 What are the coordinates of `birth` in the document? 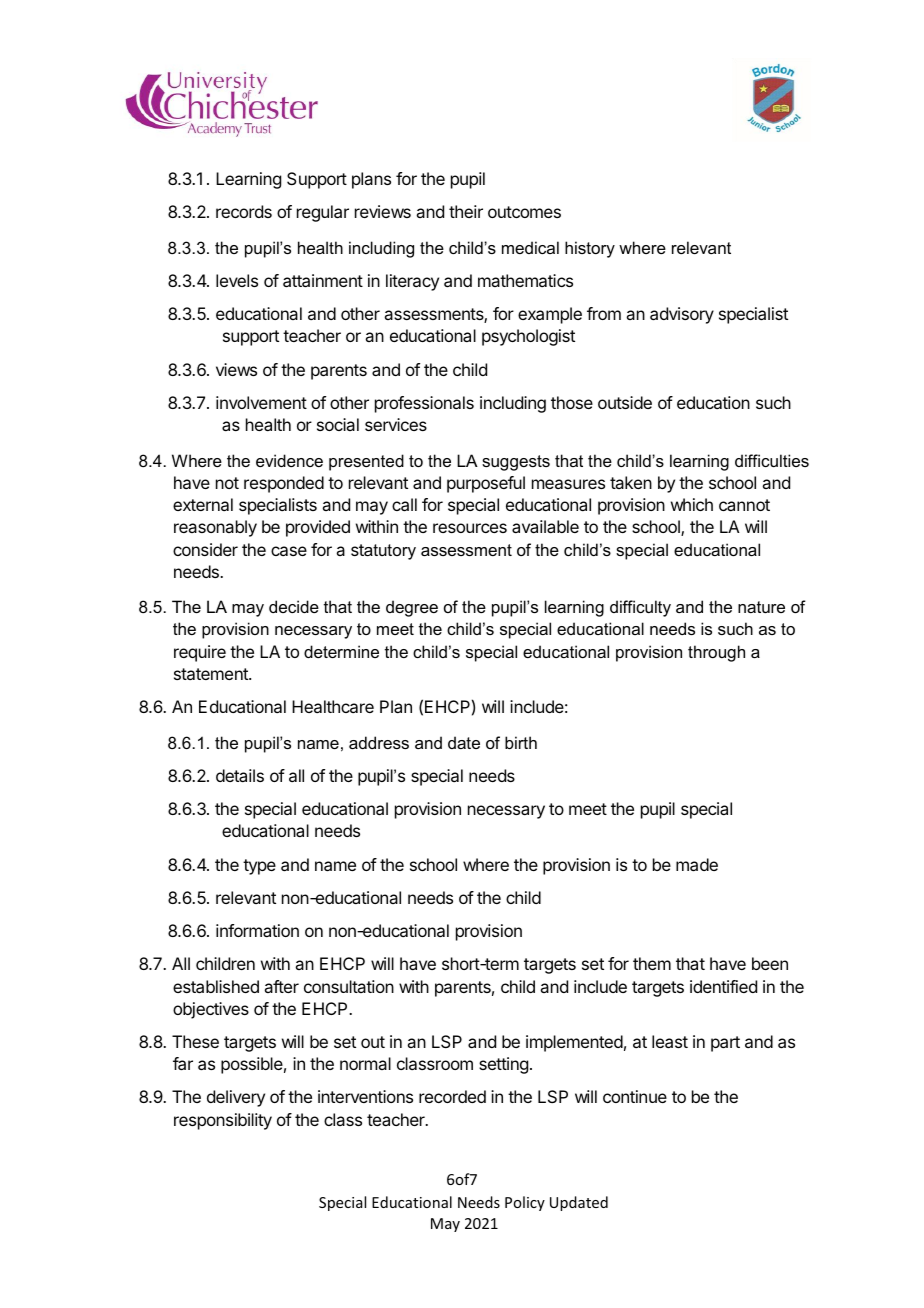 It's located at (521, 742).
